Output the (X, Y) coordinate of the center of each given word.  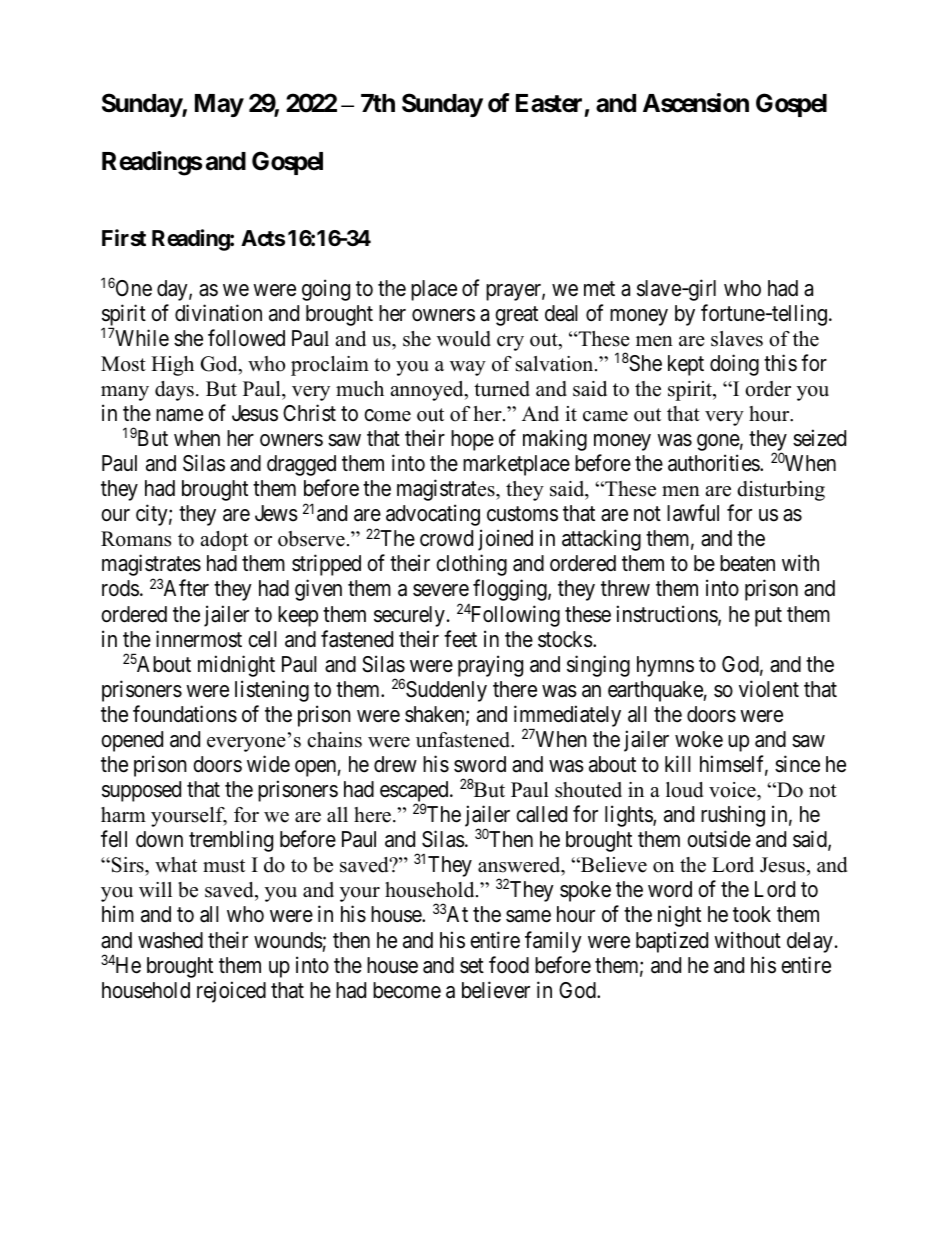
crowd (446, 538)
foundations (185, 714)
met (599, 289)
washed (170, 940)
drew (395, 764)
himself (734, 765)
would (464, 339)
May (219, 105)
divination (218, 313)
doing (734, 365)
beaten (747, 563)
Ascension (696, 103)
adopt (224, 541)
